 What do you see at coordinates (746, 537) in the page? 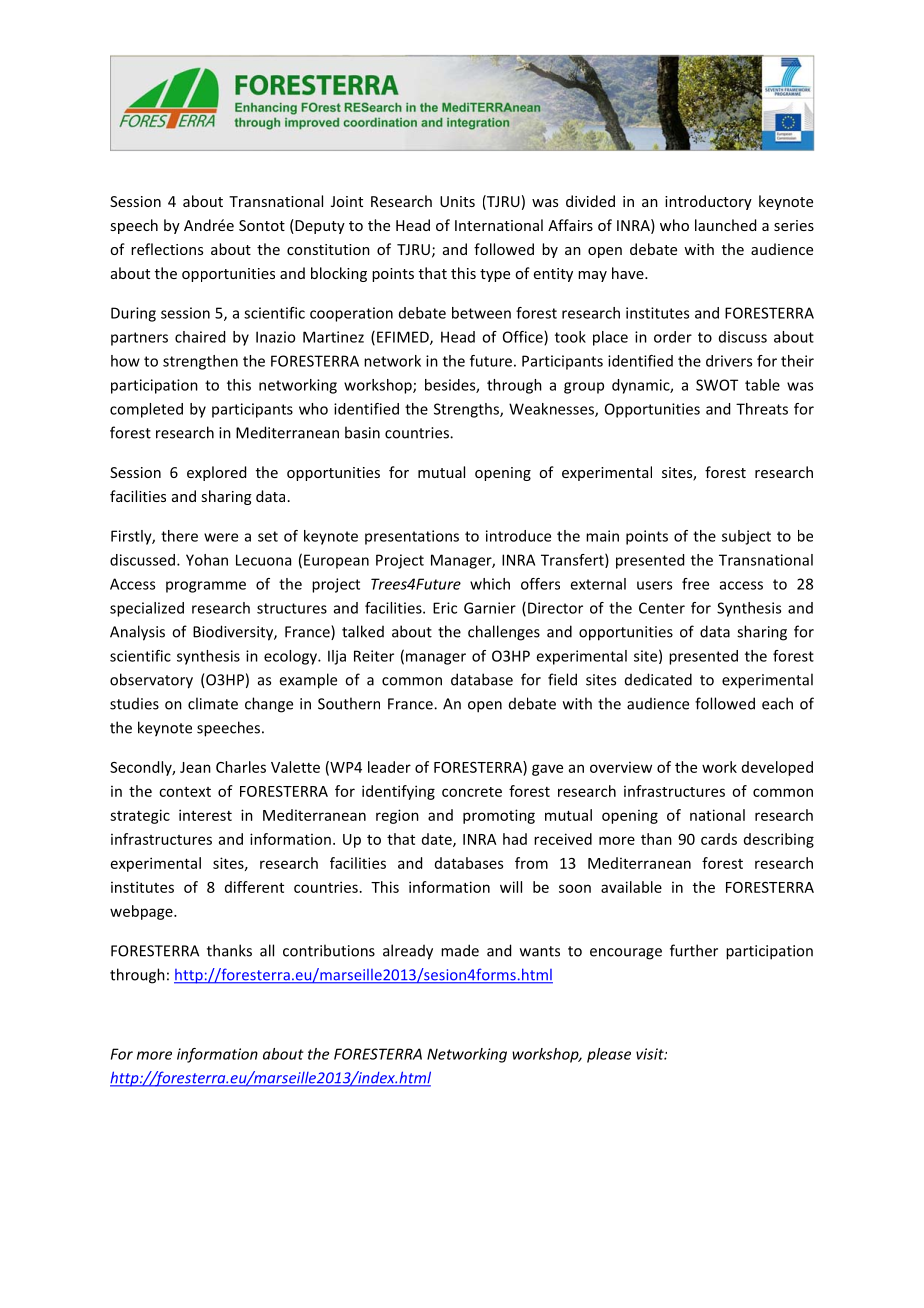
I see `subject` at bounding box center [746, 537].
